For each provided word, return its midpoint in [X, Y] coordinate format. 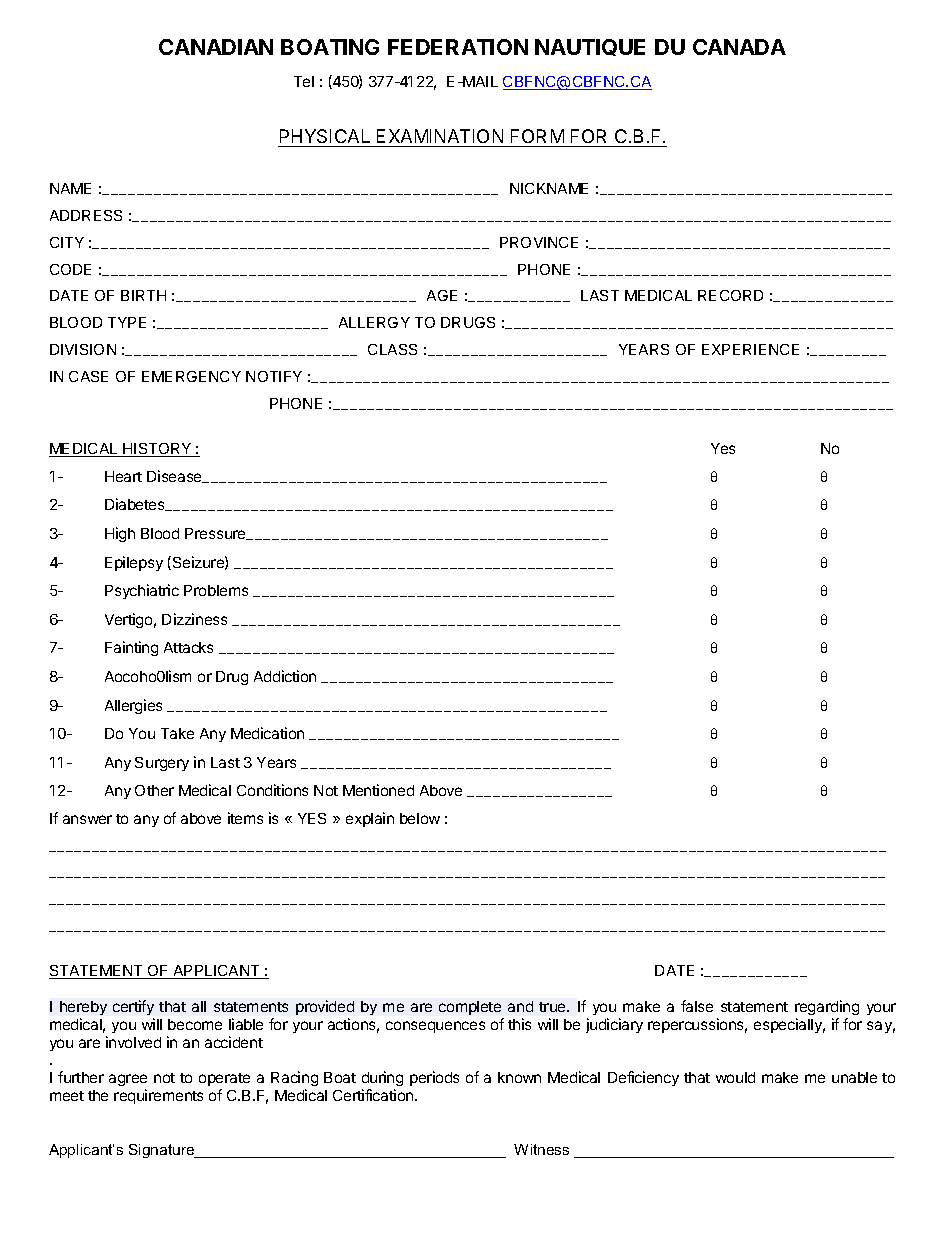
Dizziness [194, 619]
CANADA [739, 47]
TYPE [127, 322]
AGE [442, 295]
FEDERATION [458, 47]
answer [87, 819]
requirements [158, 1096]
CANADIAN [216, 47]
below [420, 818]
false [697, 1006]
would [735, 1077]
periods [434, 1078]
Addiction [285, 676]
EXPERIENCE [750, 349]
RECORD [730, 295]
